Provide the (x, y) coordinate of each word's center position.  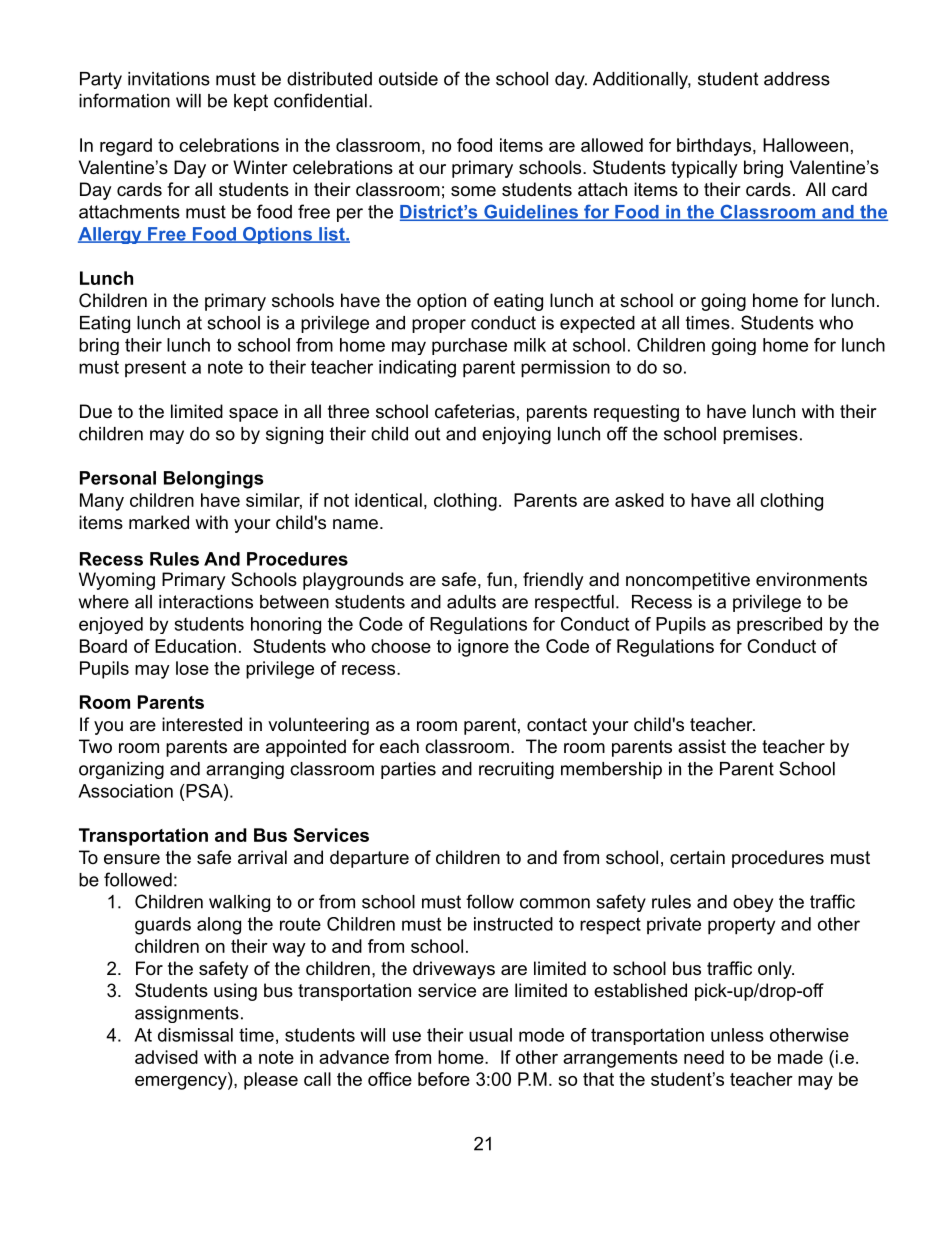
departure (369, 859)
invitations (169, 79)
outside (408, 79)
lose (192, 668)
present (155, 369)
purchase (469, 346)
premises (760, 435)
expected (597, 324)
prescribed (779, 625)
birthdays (714, 147)
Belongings (214, 480)
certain (697, 857)
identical (388, 500)
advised (166, 1057)
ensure (132, 859)
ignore (483, 648)
